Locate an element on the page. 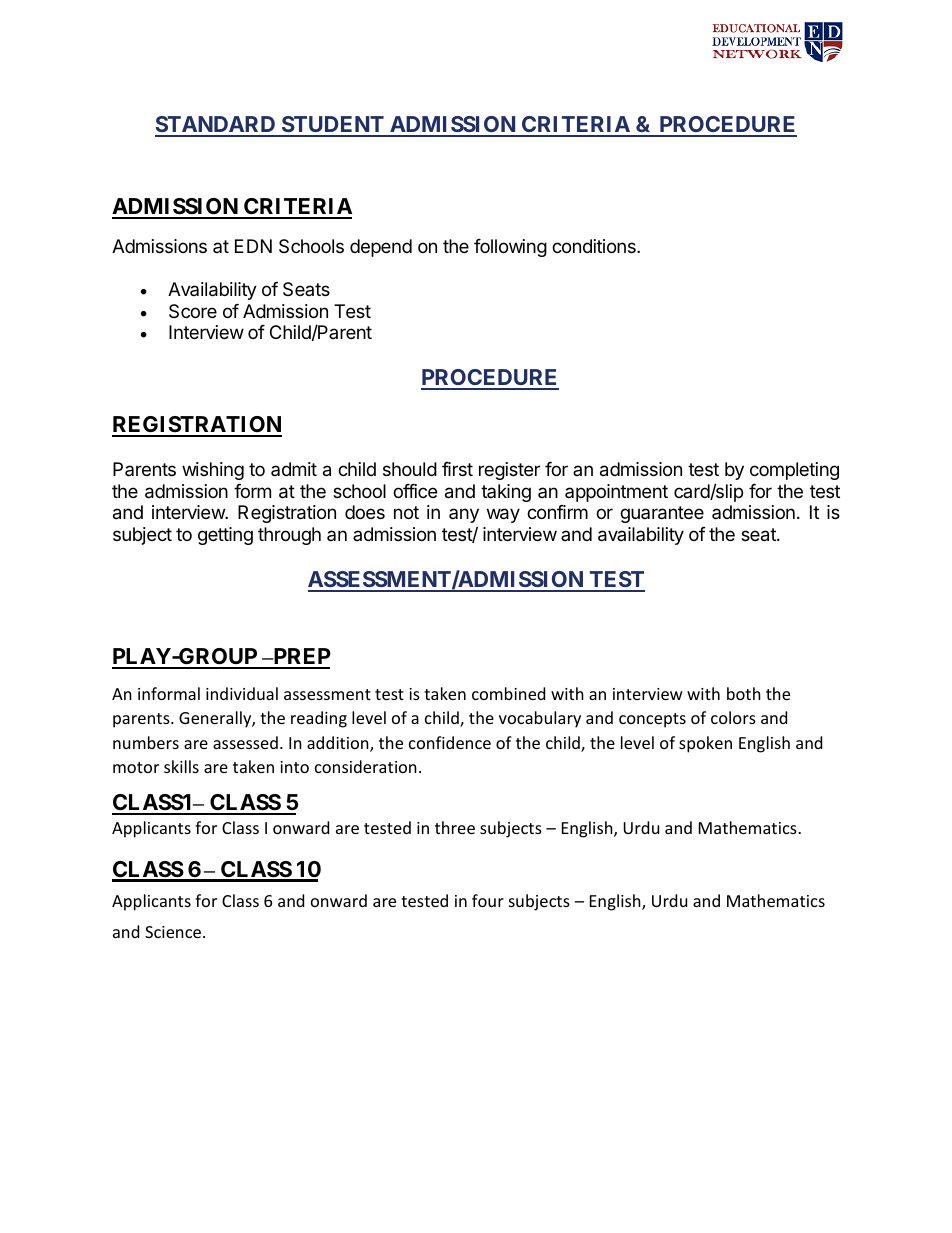 This document has height=1233, width=952. three is located at coordinates (455, 827).
